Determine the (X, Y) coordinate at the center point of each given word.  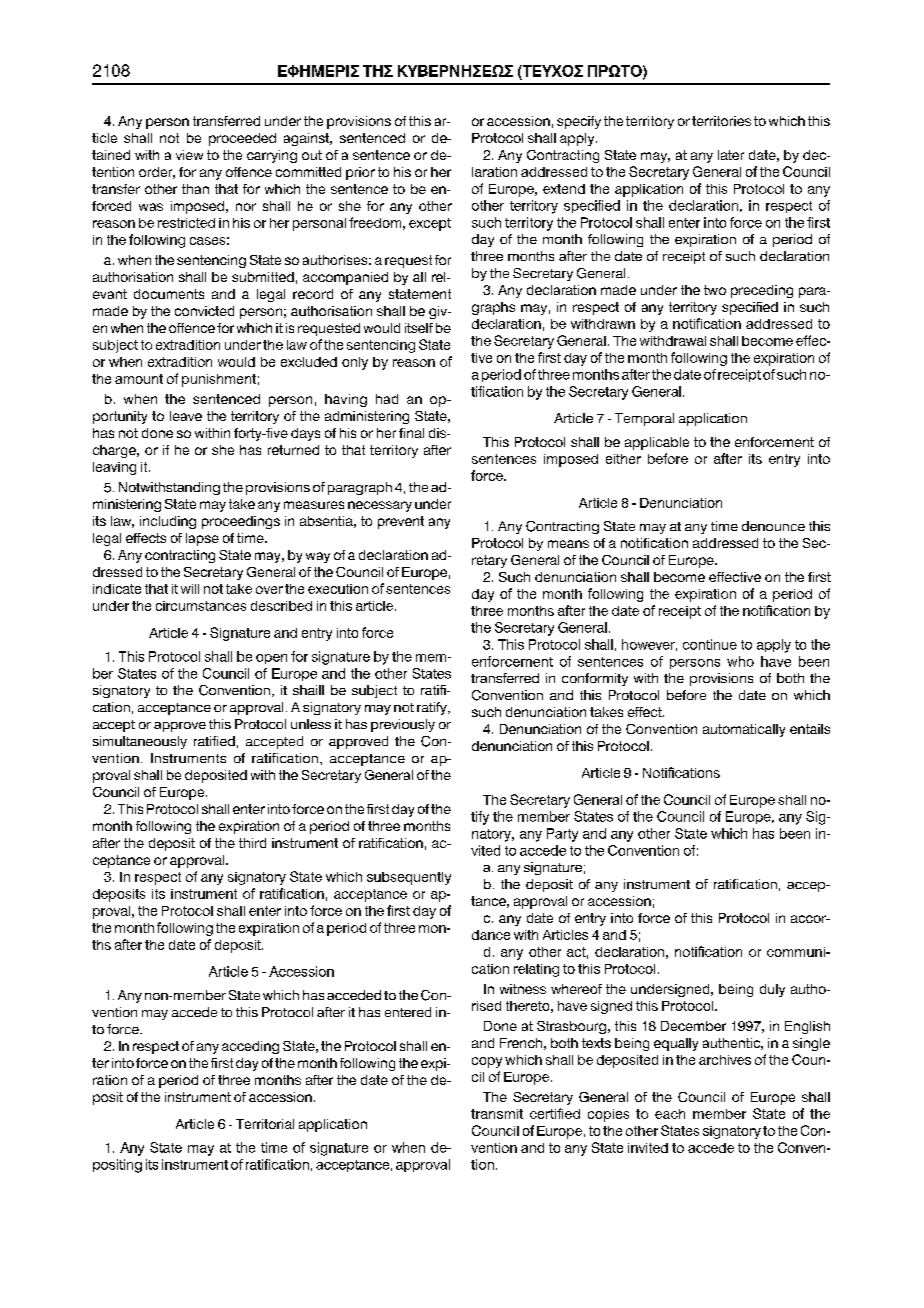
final (411, 433)
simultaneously (140, 742)
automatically (744, 730)
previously (403, 725)
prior (360, 173)
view (189, 155)
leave (186, 416)
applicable (657, 443)
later (731, 155)
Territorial (265, 1124)
